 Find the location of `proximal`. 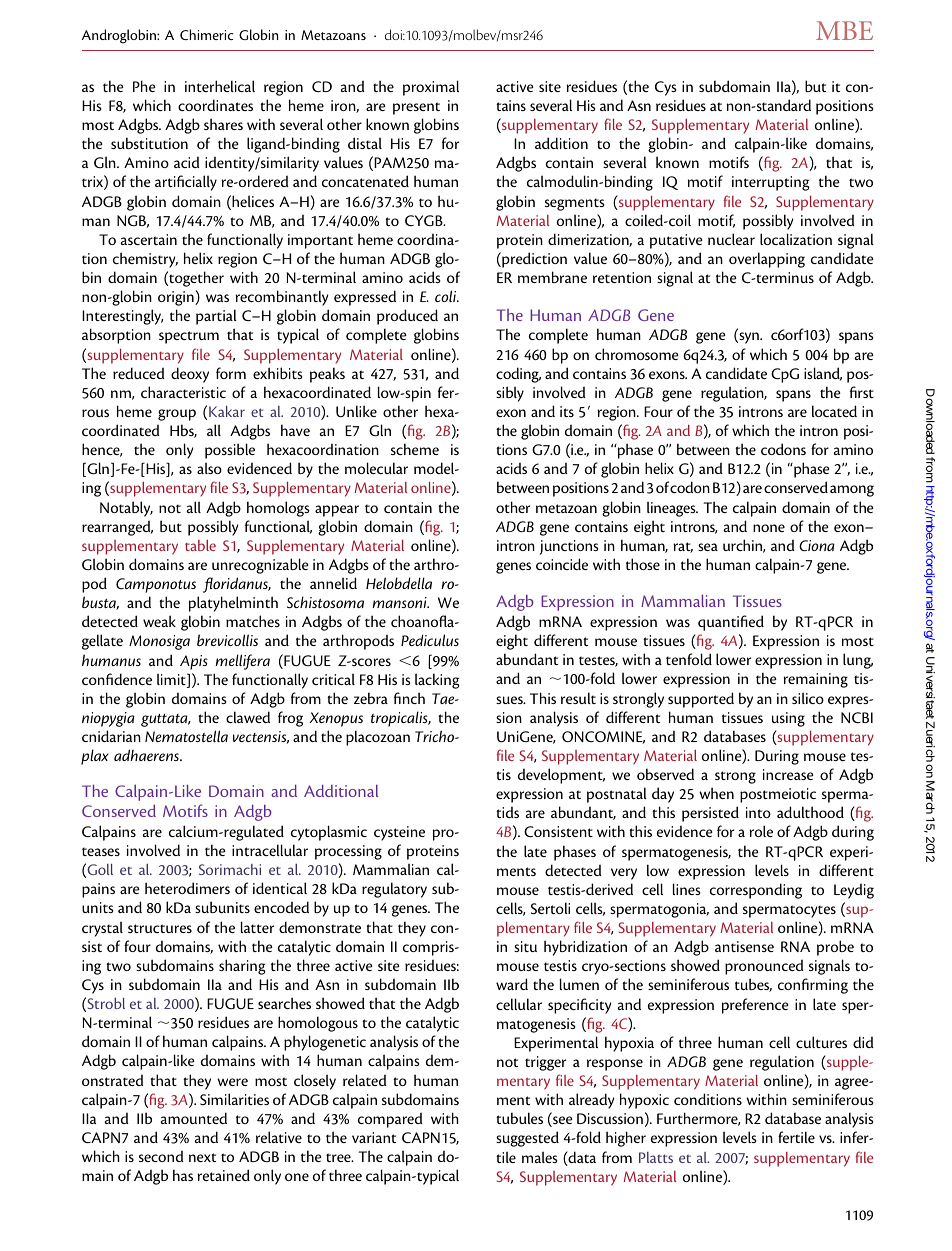

proximal is located at coordinates (431, 88).
